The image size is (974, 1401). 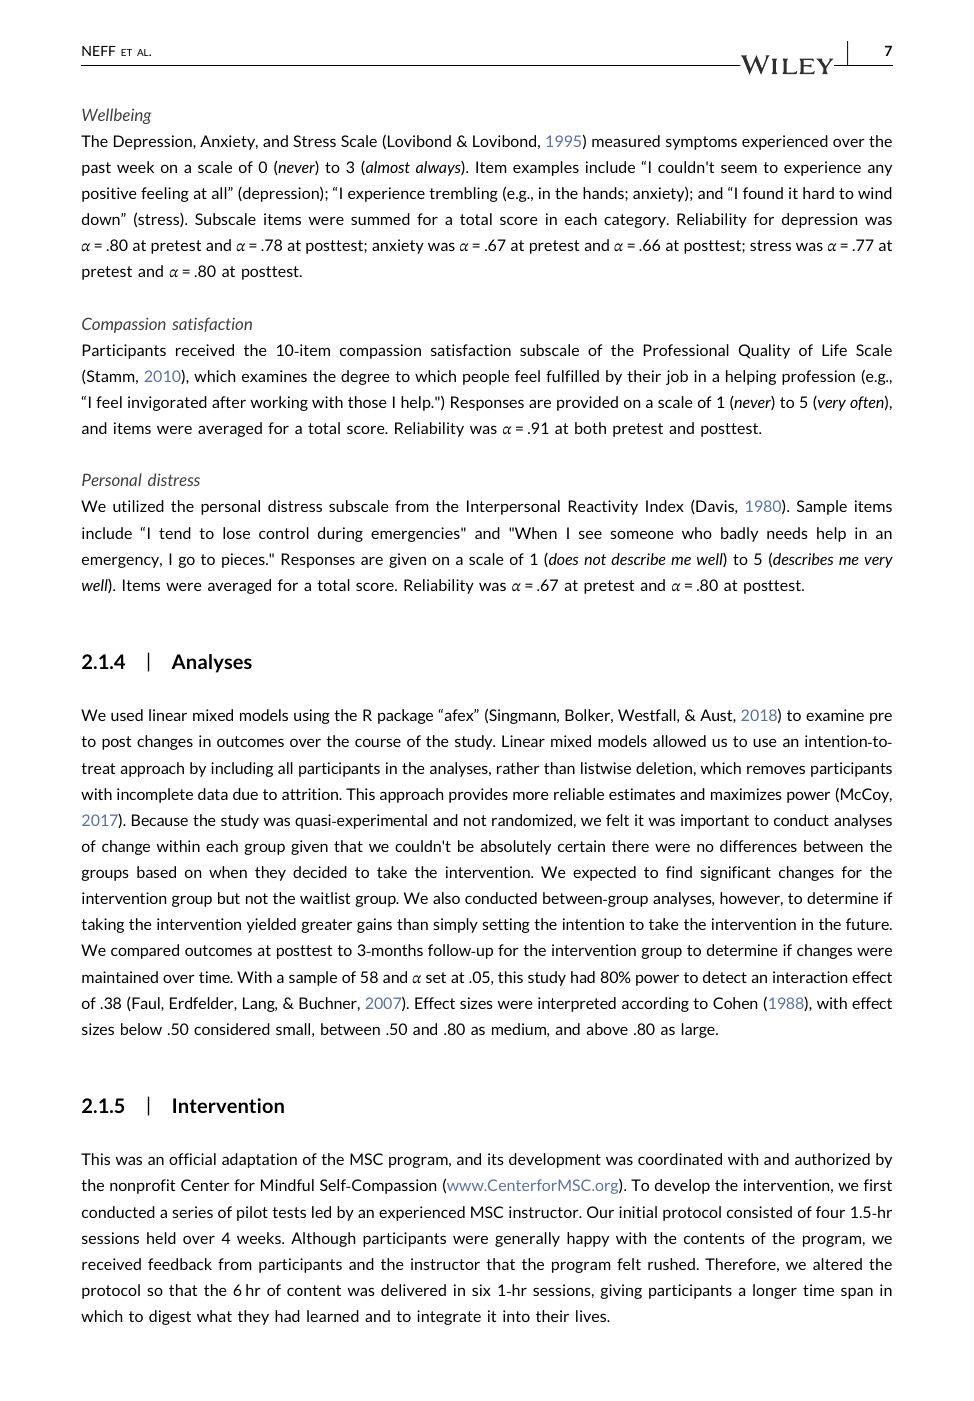 What do you see at coordinates (735, 873) in the image?
I see `significant` at bounding box center [735, 873].
